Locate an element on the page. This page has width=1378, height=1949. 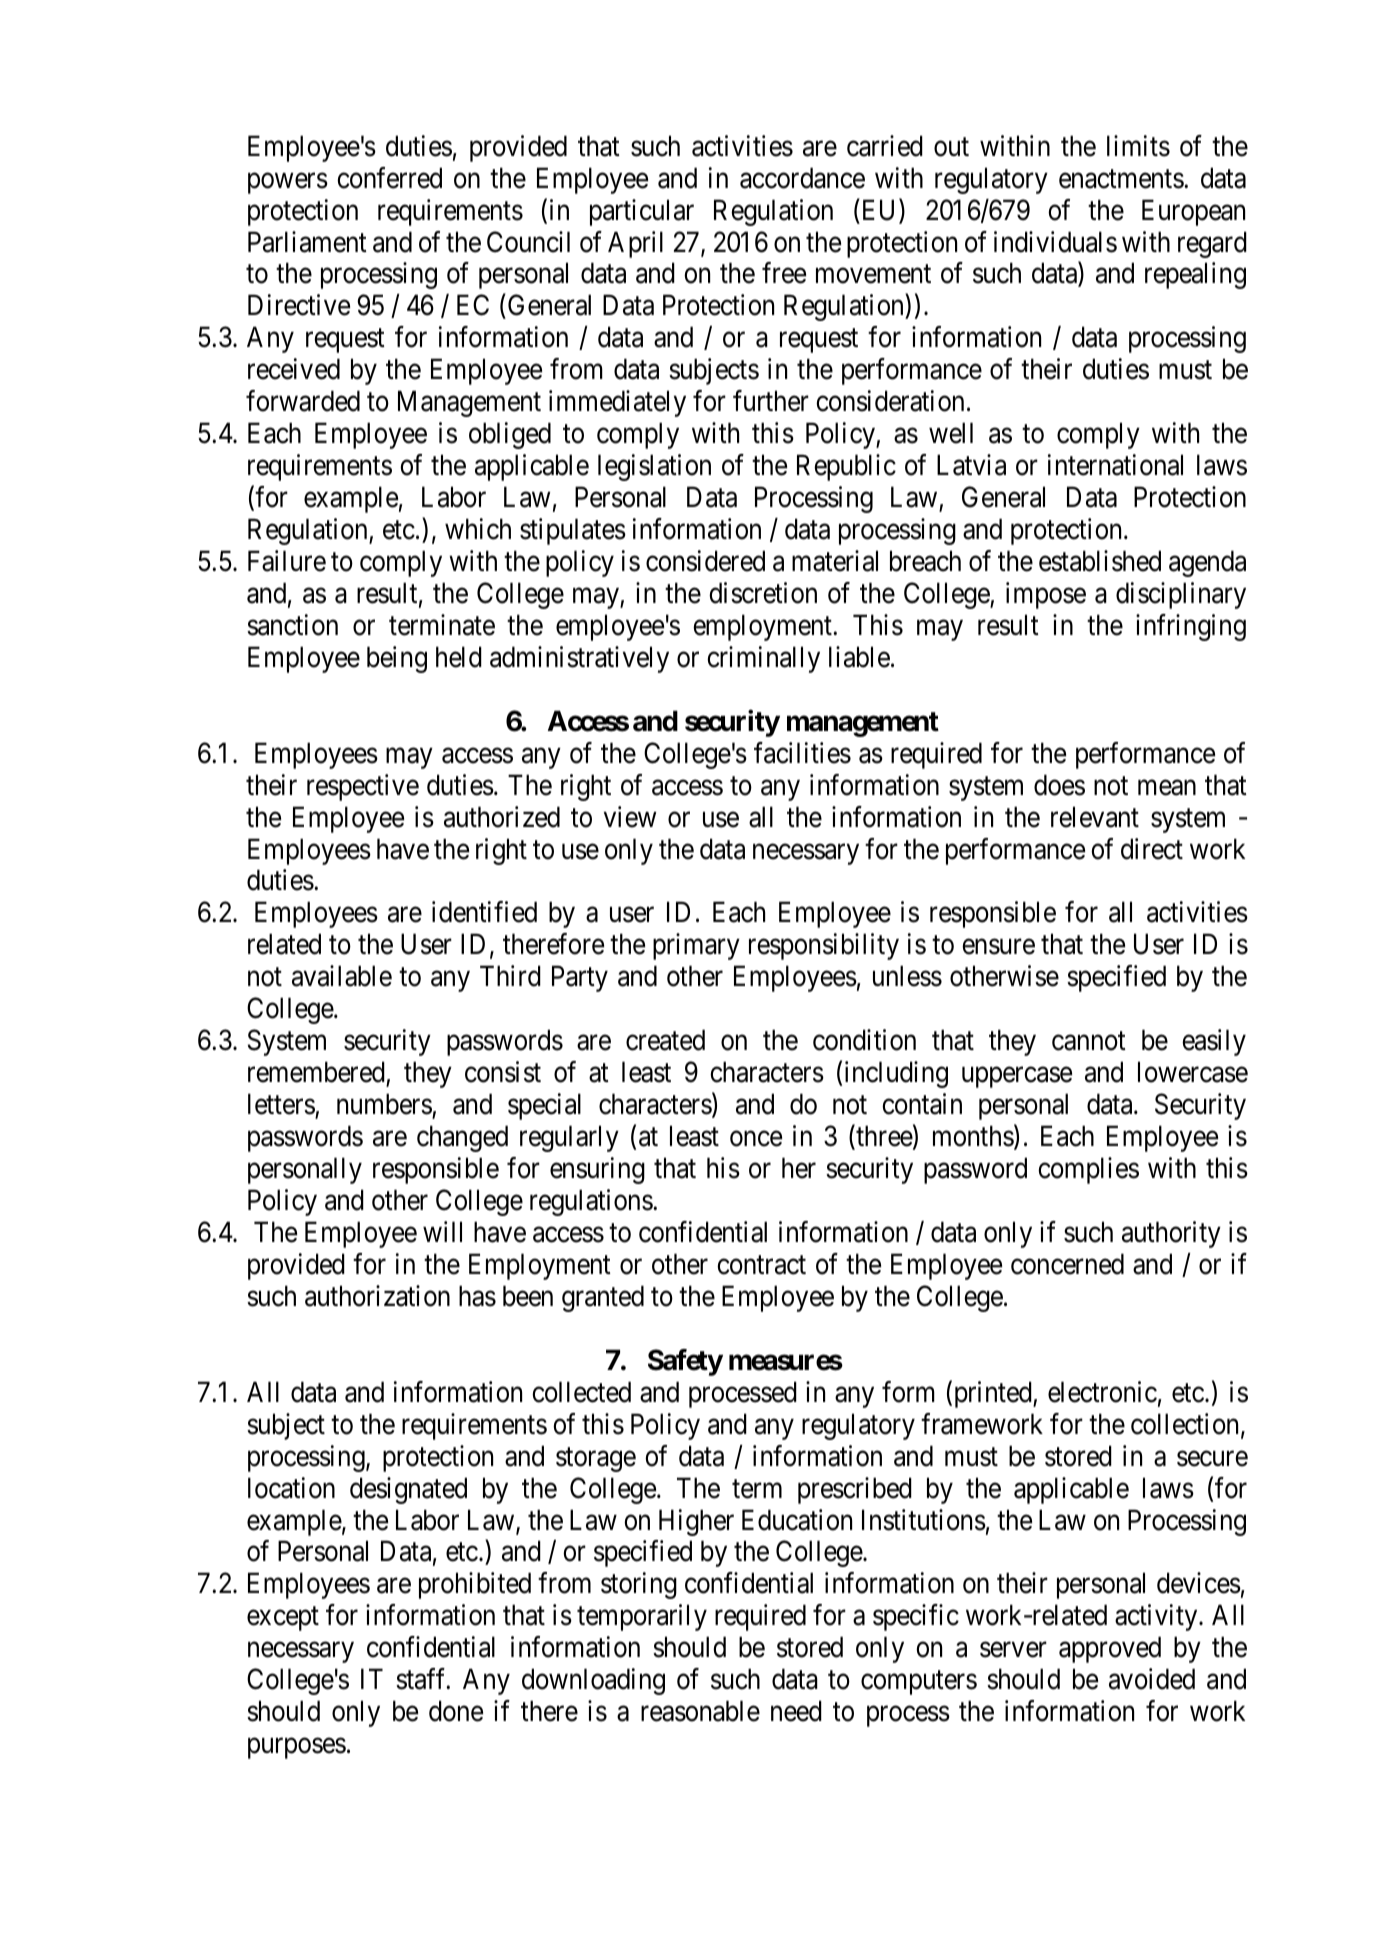
infringing is located at coordinates (1191, 627).
